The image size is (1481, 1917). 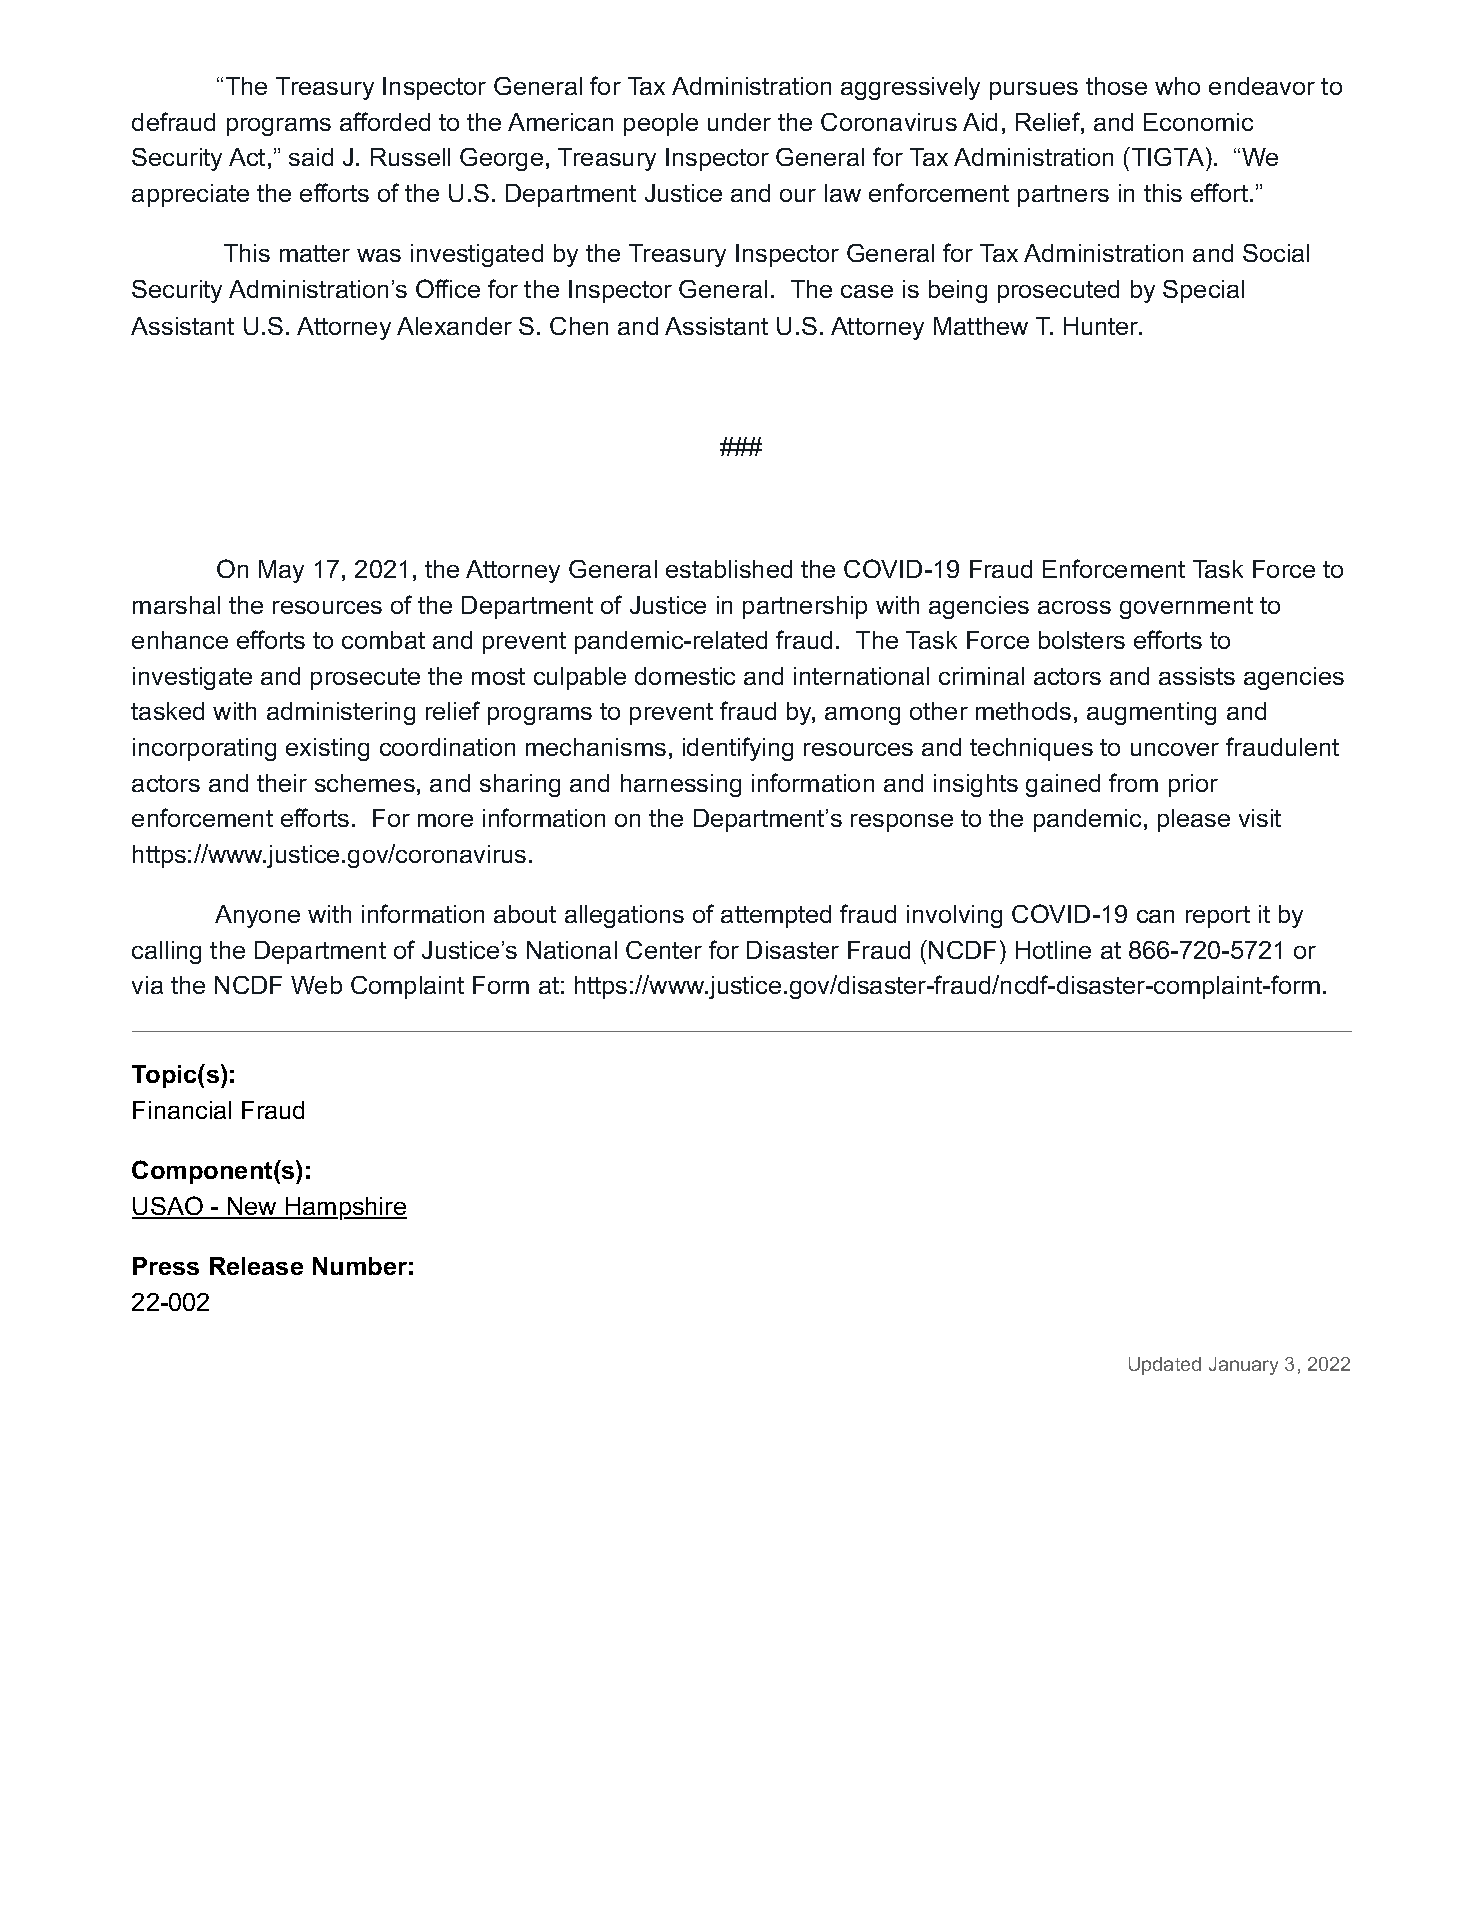 What do you see at coordinates (345, 1208) in the document?
I see `Hampshire` at bounding box center [345, 1208].
